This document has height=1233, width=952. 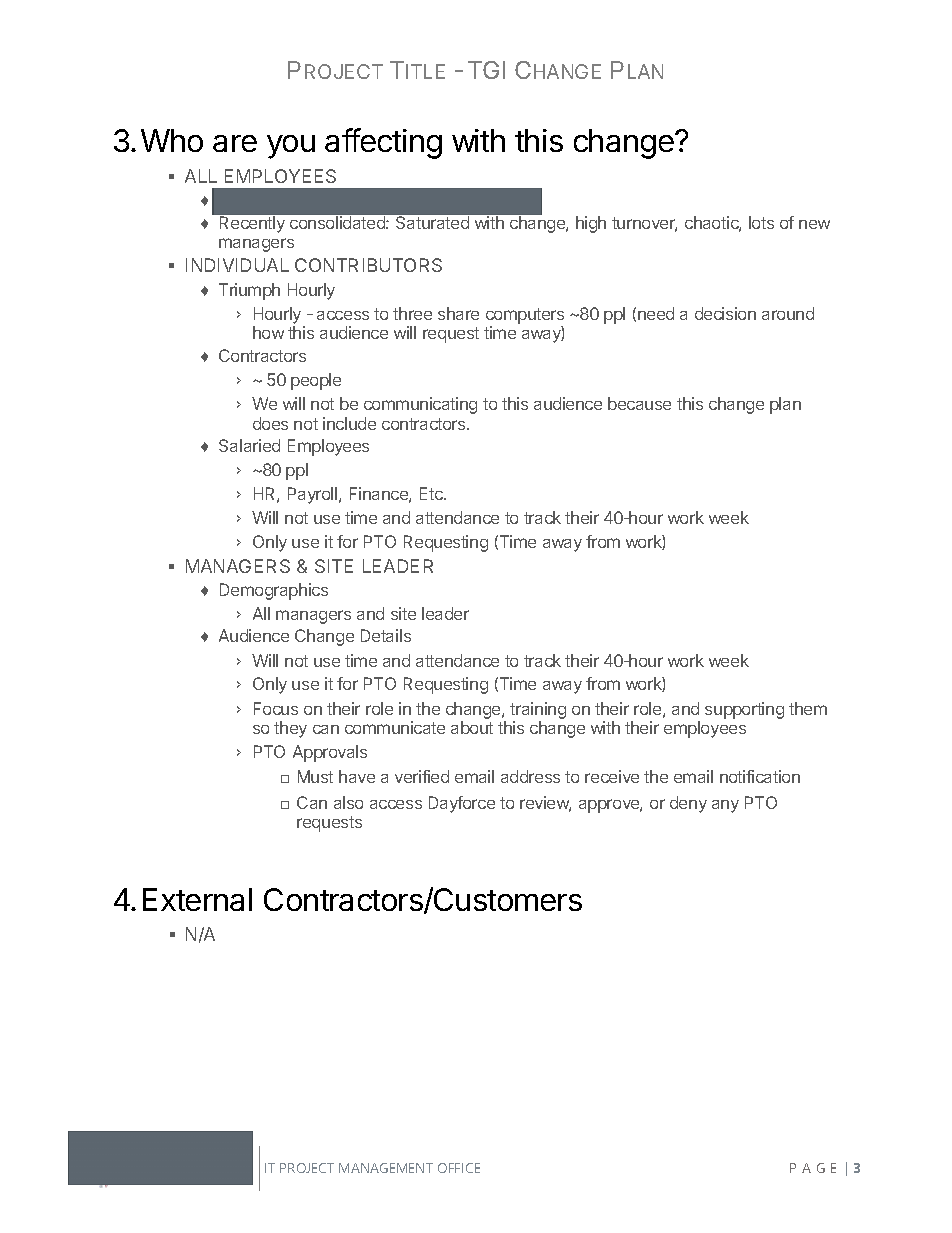 I want to click on supporting, so click(x=744, y=710).
